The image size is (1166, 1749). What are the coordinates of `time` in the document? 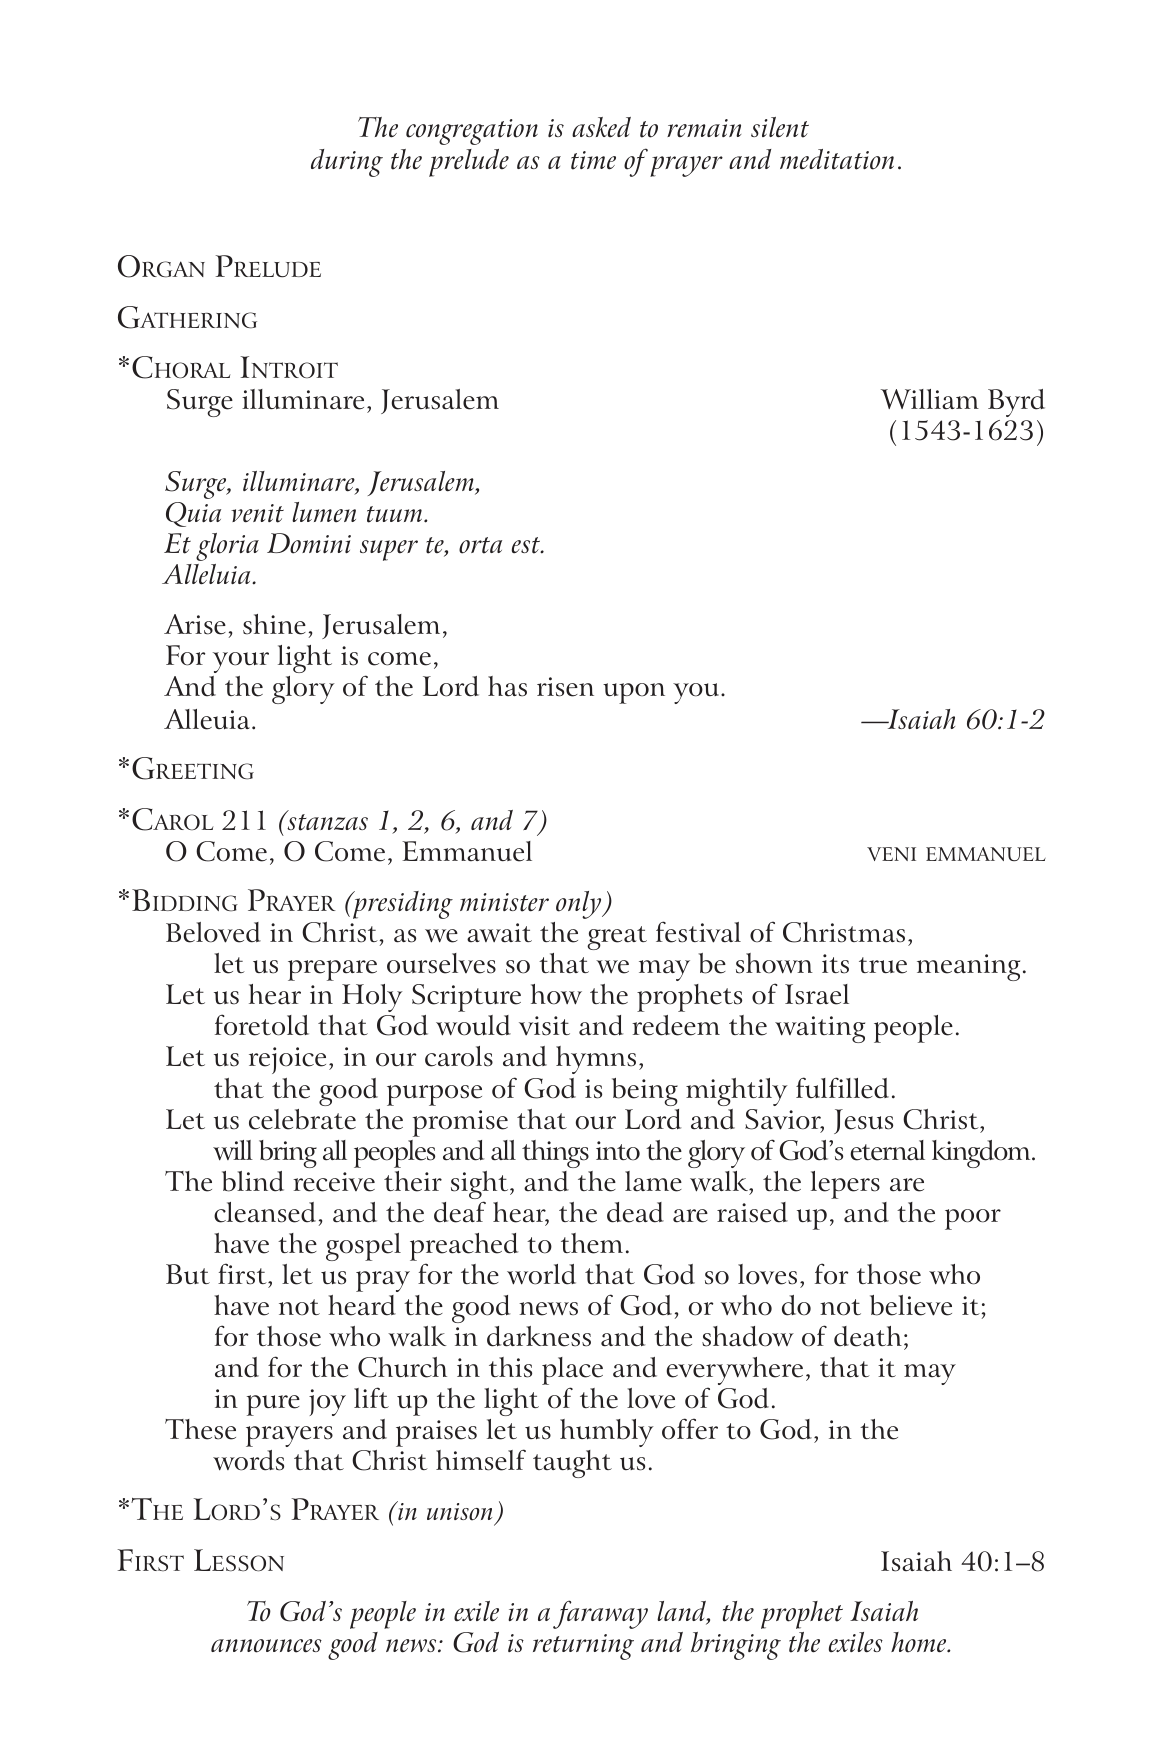 It's located at (593, 160).
